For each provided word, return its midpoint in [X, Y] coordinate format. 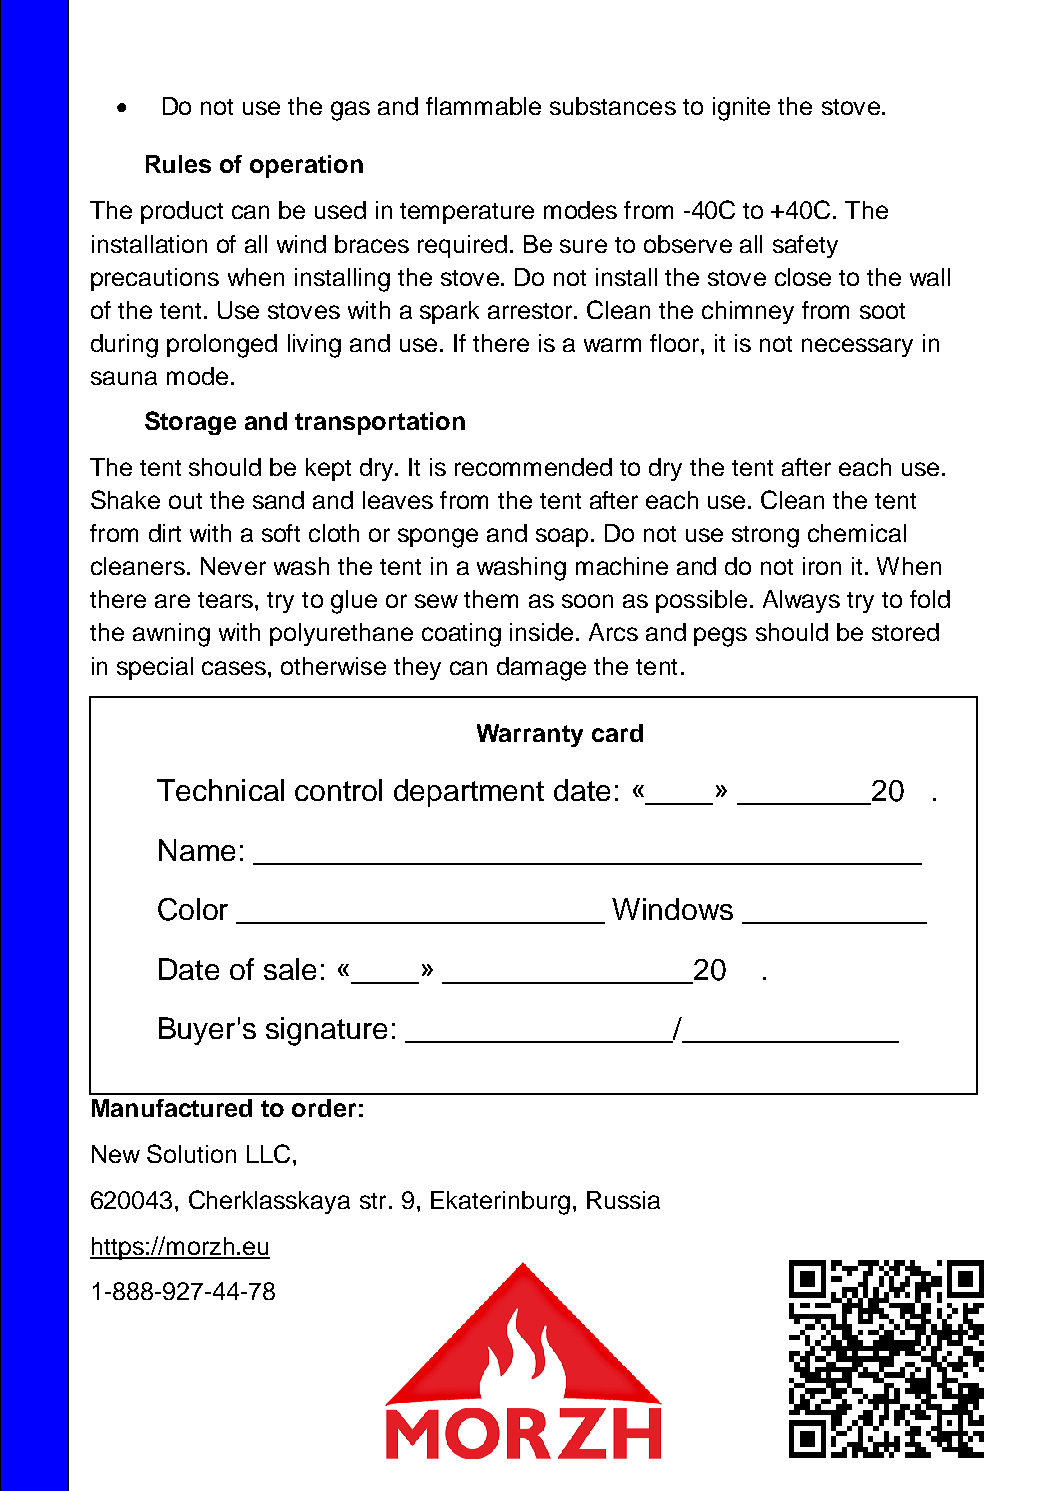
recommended [533, 467]
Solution [191, 1153]
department [469, 793]
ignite [741, 109]
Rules [178, 164]
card [617, 733]
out [185, 501]
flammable [483, 106]
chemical [857, 533]
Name [197, 850]
